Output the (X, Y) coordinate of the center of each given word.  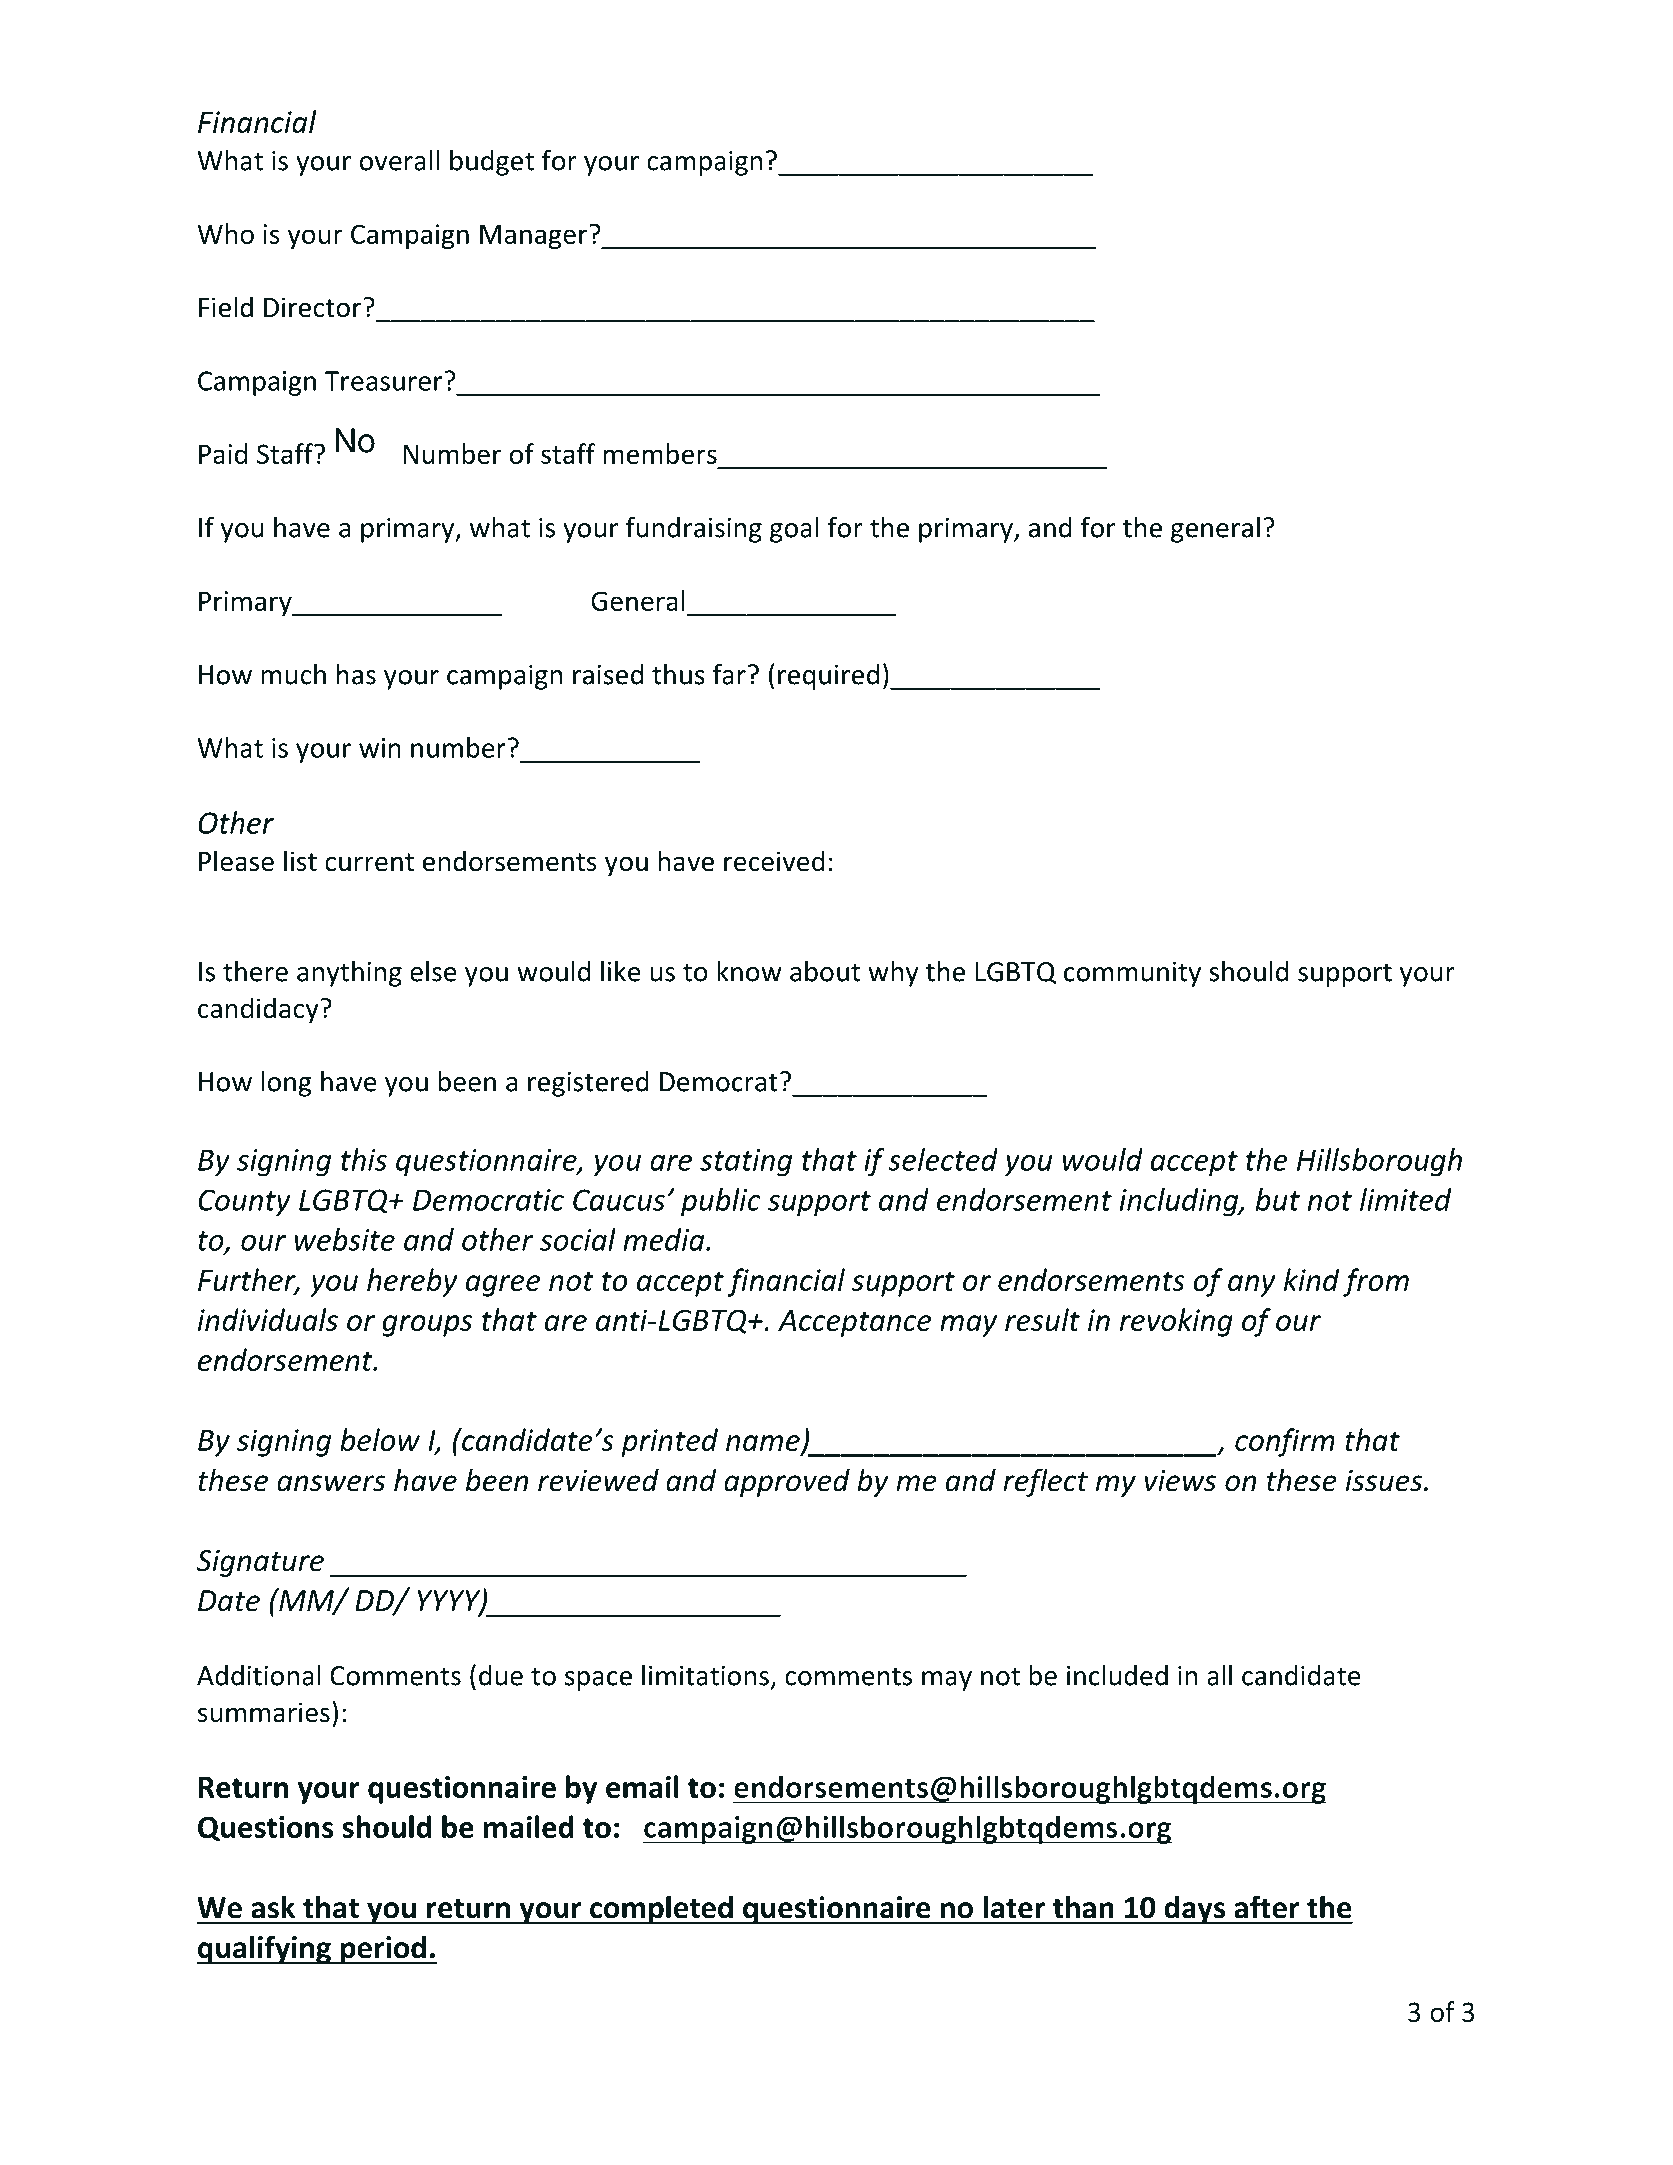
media (665, 1239)
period (383, 1949)
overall (399, 160)
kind (1311, 1279)
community (1132, 974)
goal (794, 530)
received (774, 861)
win (380, 748)
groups (427, 1326)
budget (492, 163)
